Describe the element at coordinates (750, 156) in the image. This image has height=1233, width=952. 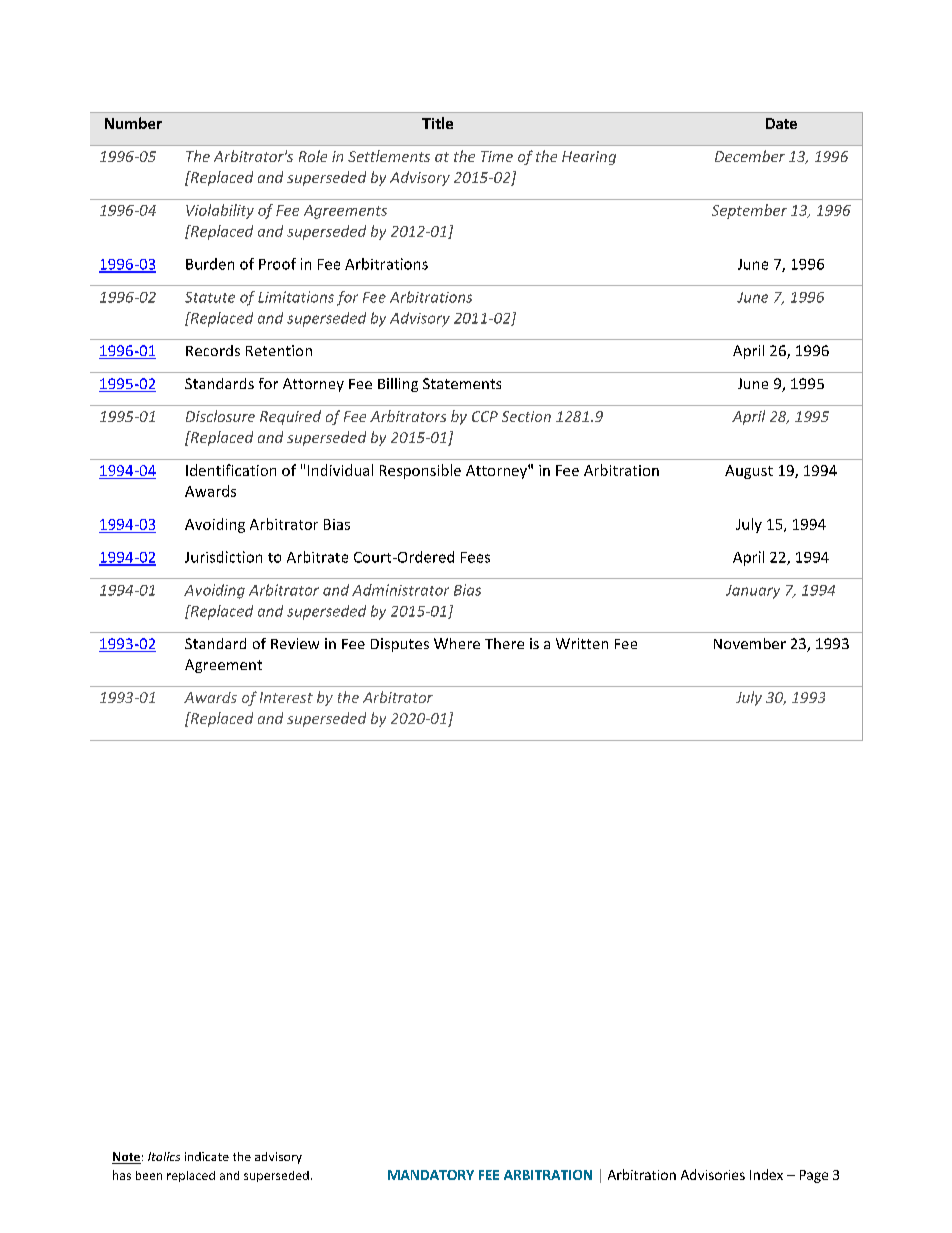
I see `December` at that location.
